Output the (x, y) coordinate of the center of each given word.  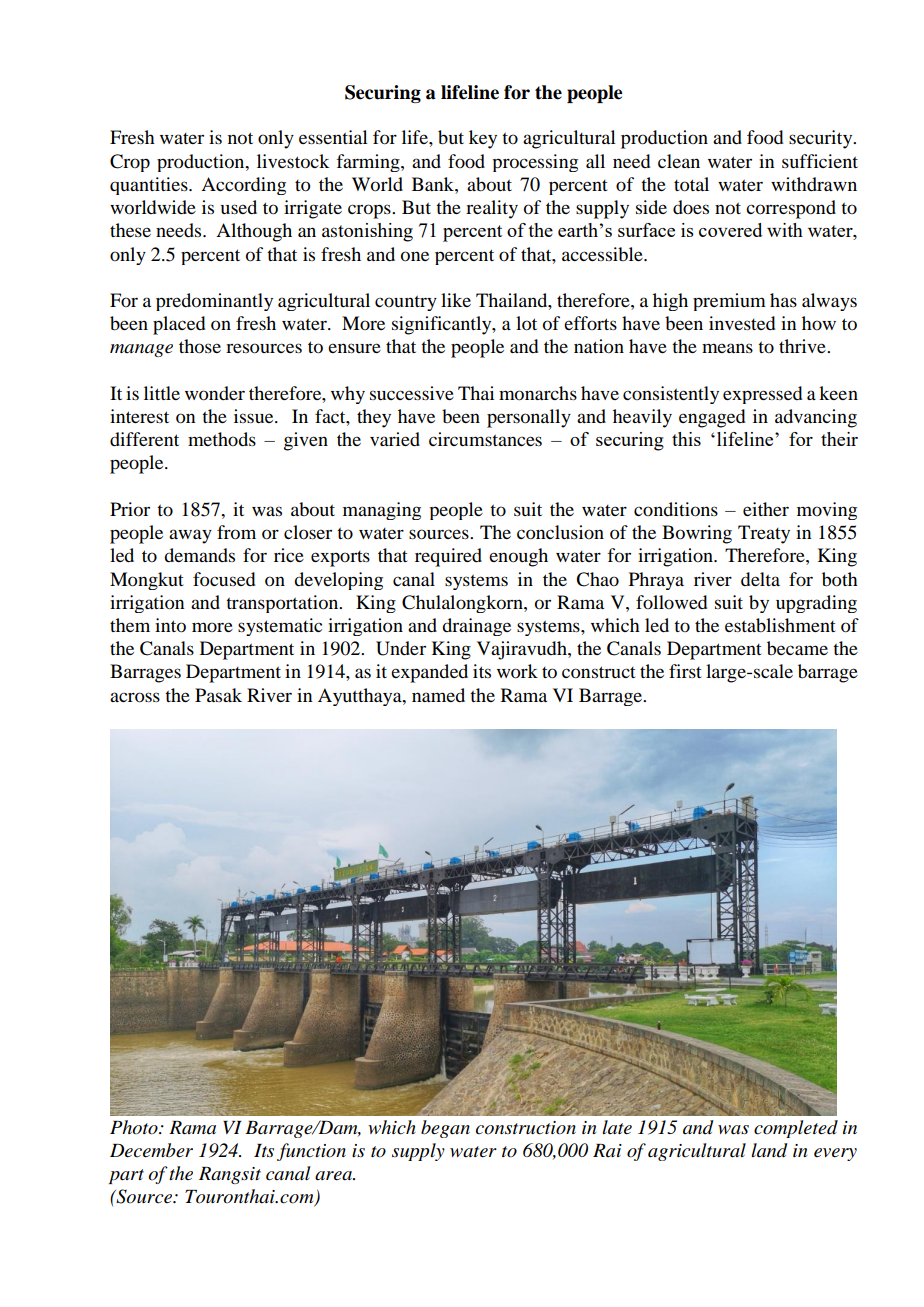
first (685, 671)
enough (518, 557)
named (438, 695)
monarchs (538, 393)
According (243, 186)
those (200, 346)
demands (199, 555)
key (483, 139)
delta (760, 579)
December (151, 1150)
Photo (135, 1127)
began (445, 1129)
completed (796, 1129)
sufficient (820, 161)
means (727, 348)
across (135, 697)
